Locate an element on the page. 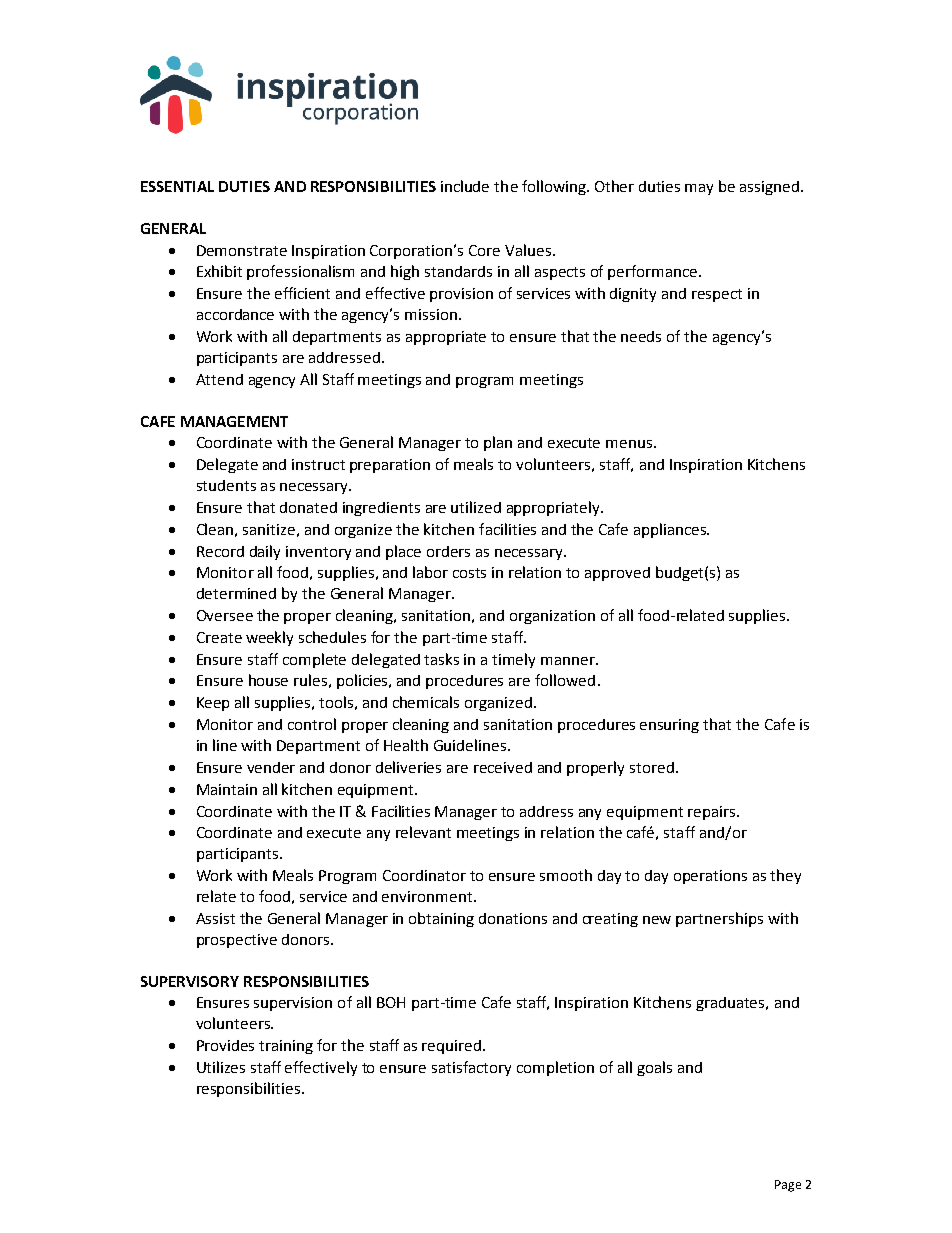 The width and height of the document is (952, 1233). appliances is located at coordinates (671, 530).
